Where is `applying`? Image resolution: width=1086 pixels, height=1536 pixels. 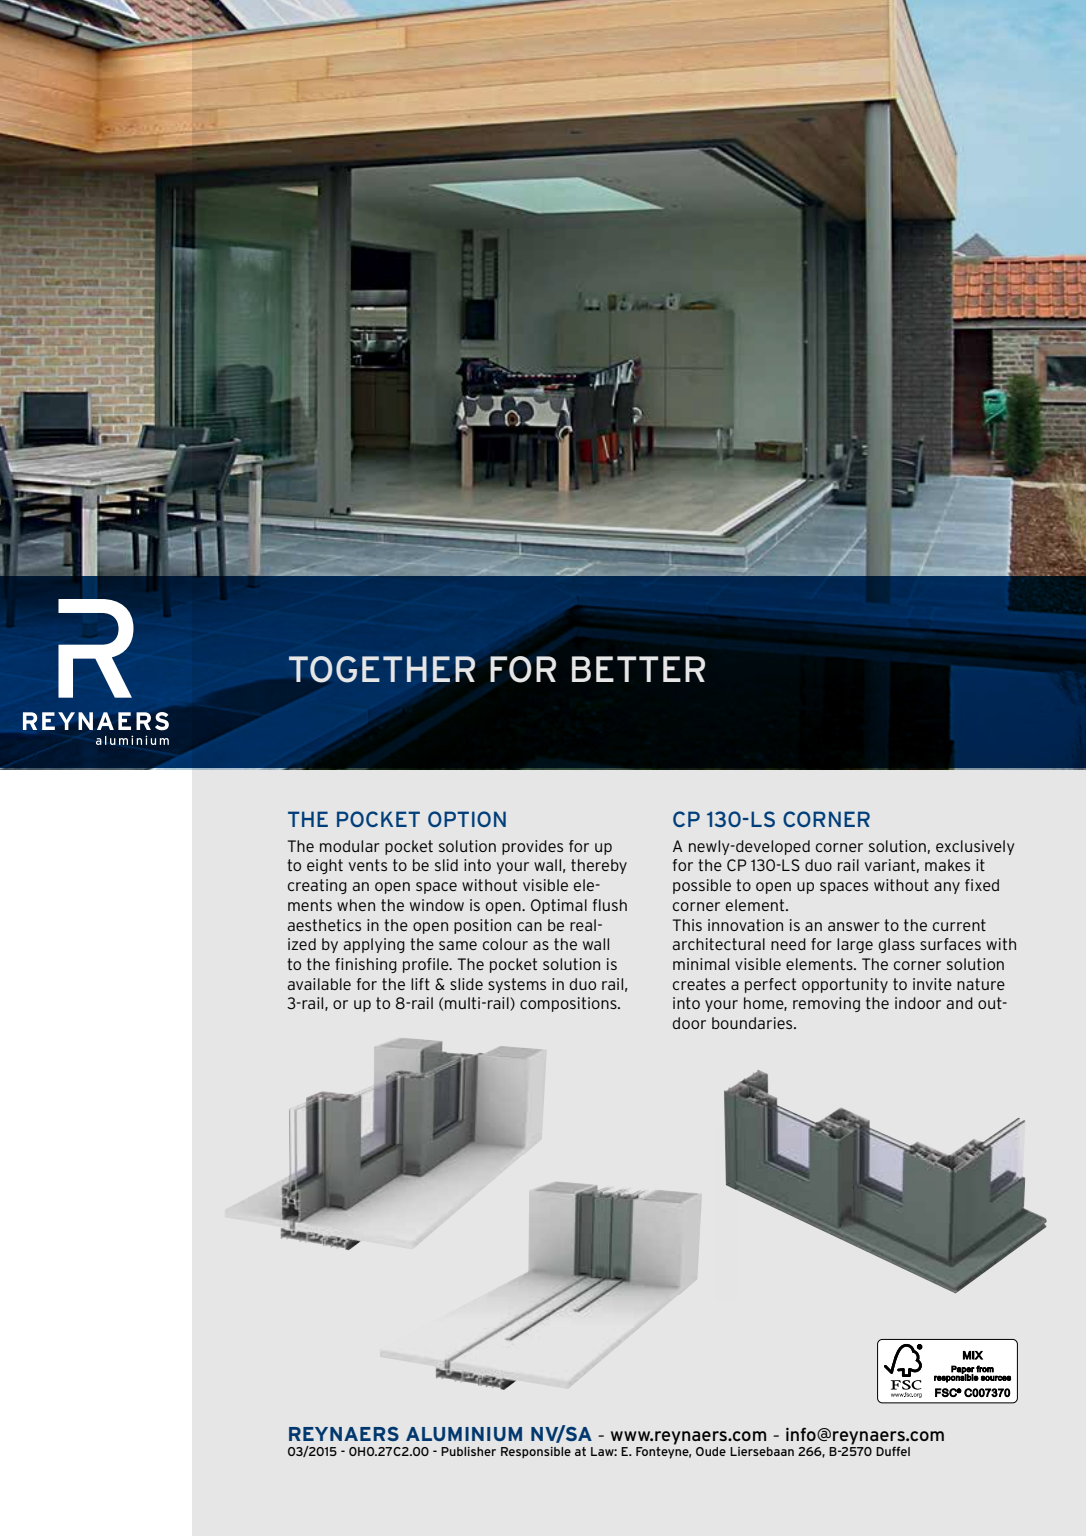 applying is located at coordinates (374, 945).
